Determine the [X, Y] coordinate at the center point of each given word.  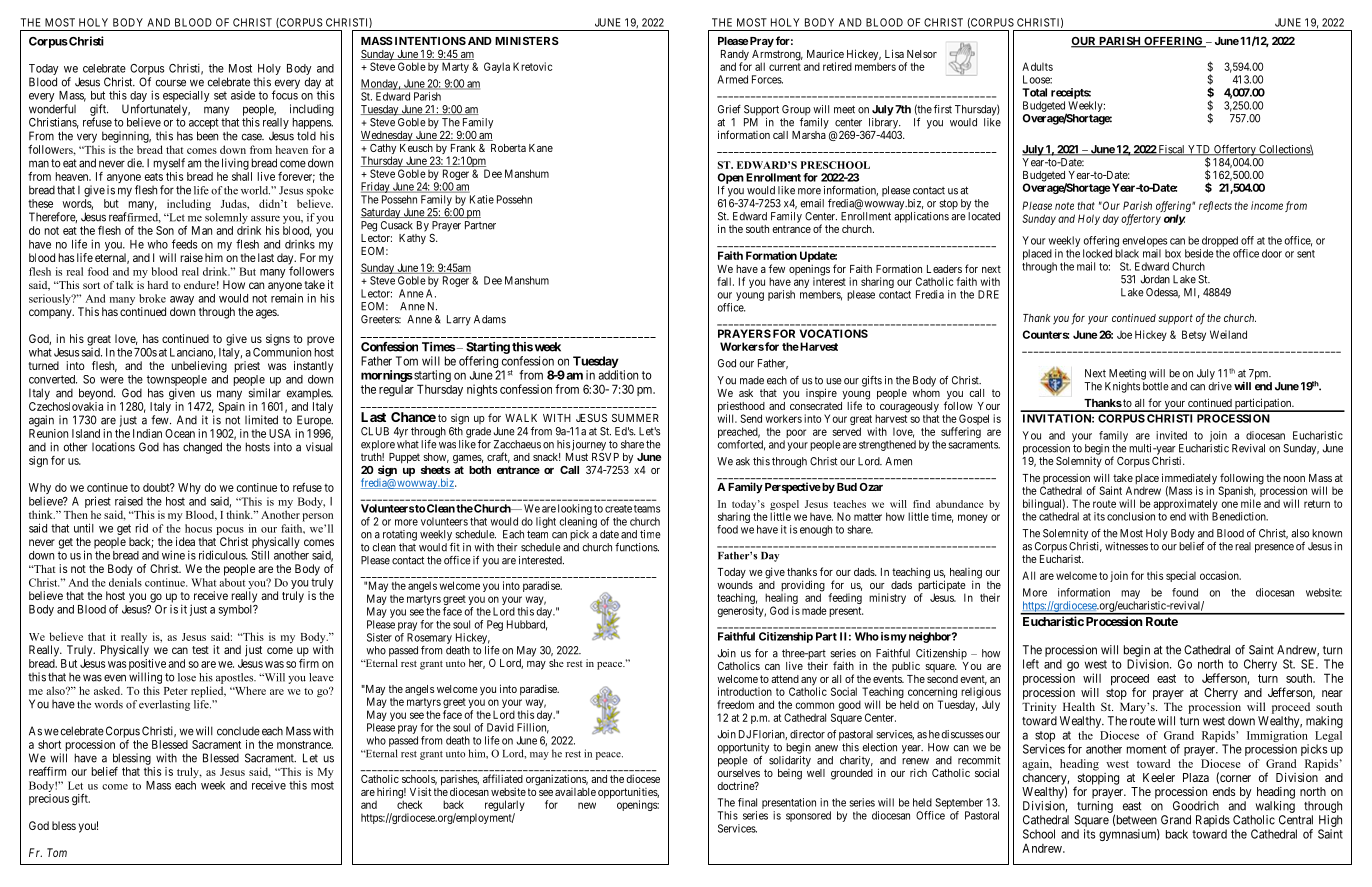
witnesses [1126, 546]
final [747, 802]
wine [173, 555]
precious [49, 799]
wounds [735, 585]
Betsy [1194, 335]
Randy [735, 56]
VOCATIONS [834, 333]
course [171, 83]
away [182, 300]
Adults [1037, 66]
